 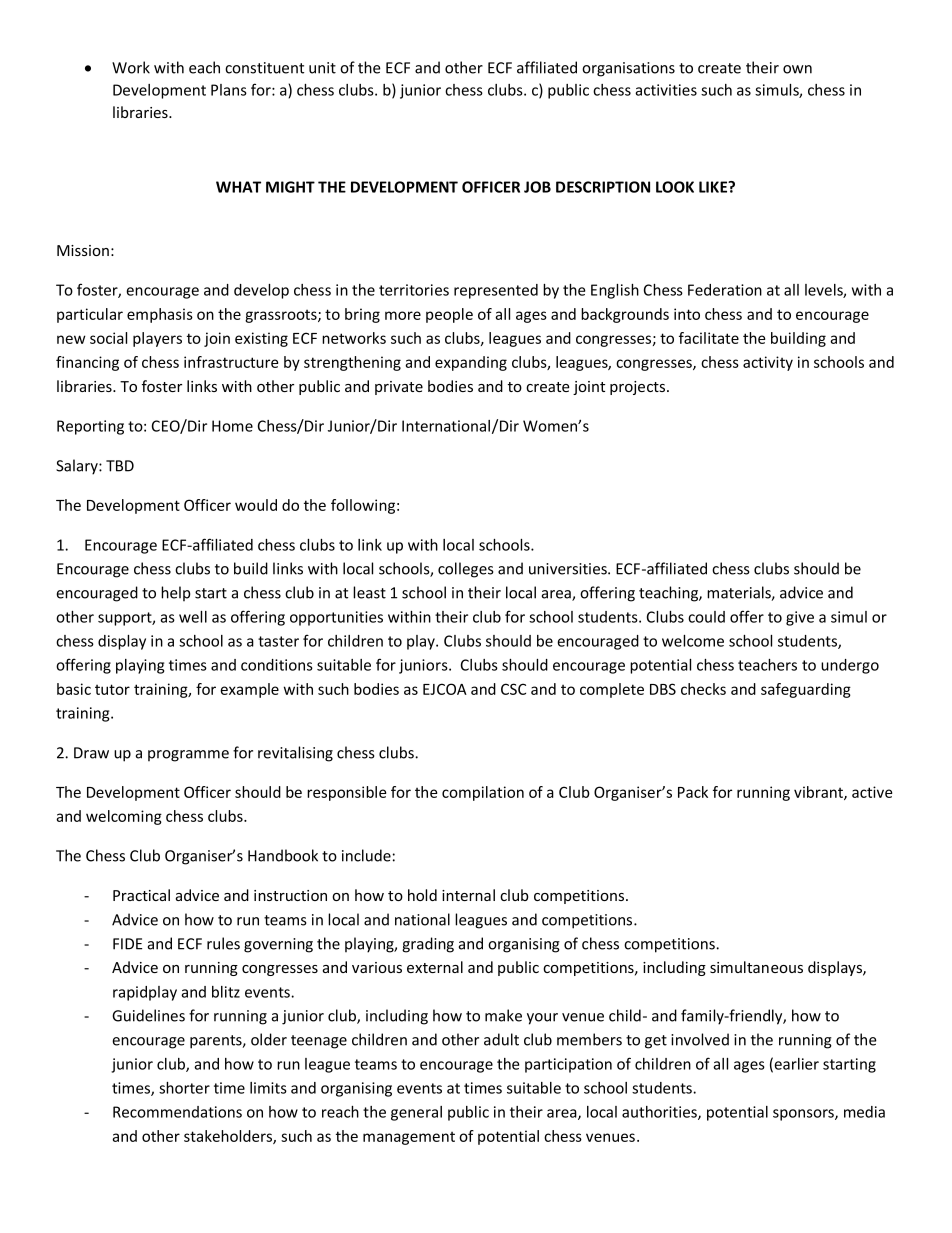 I want to click on Plans, so click(x=229, y=90).
